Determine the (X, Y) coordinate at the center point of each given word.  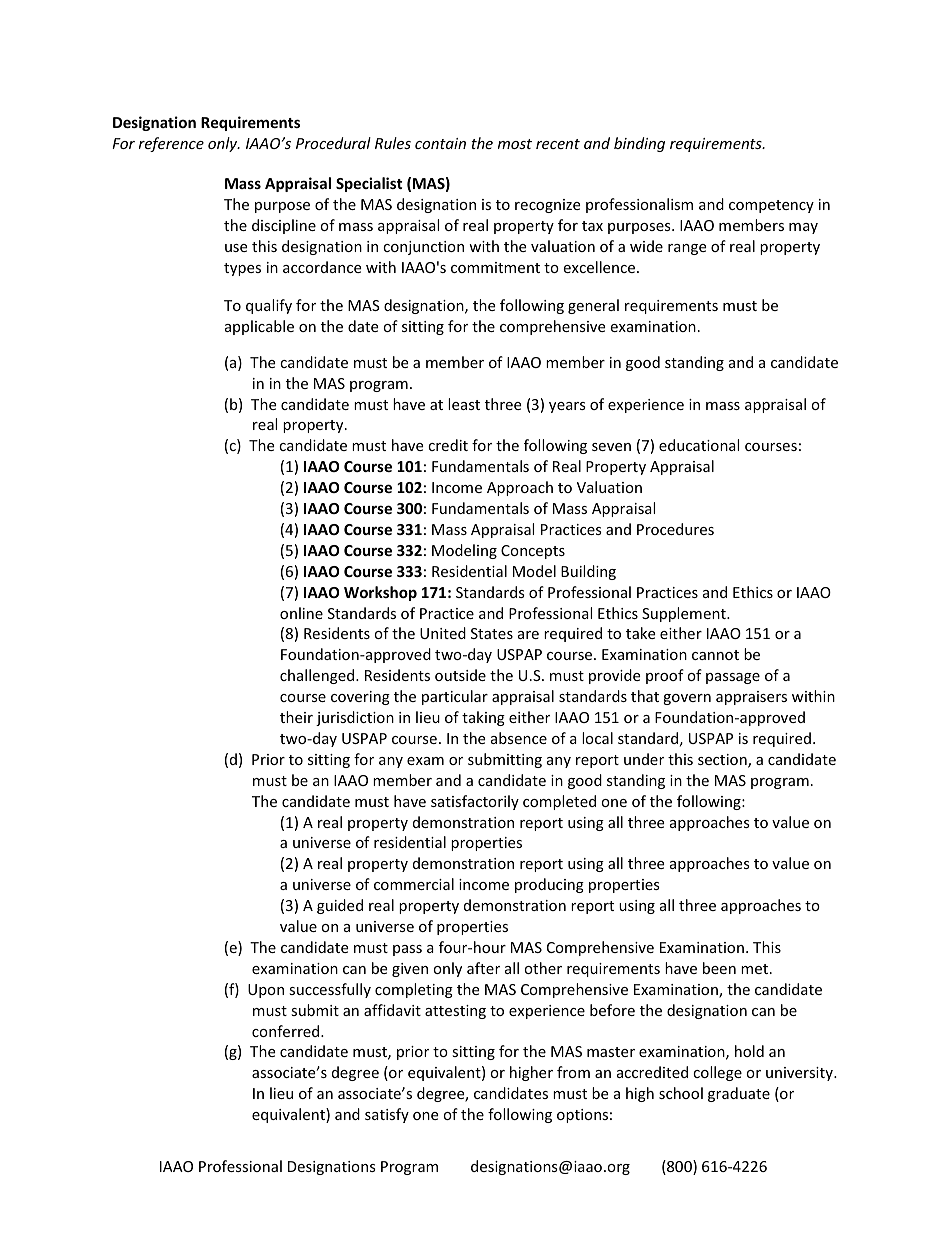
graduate (739, 1094)
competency (771, 206)
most (515, 144)
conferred (287, 1031)
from (573, 1072)
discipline (284, 226)
